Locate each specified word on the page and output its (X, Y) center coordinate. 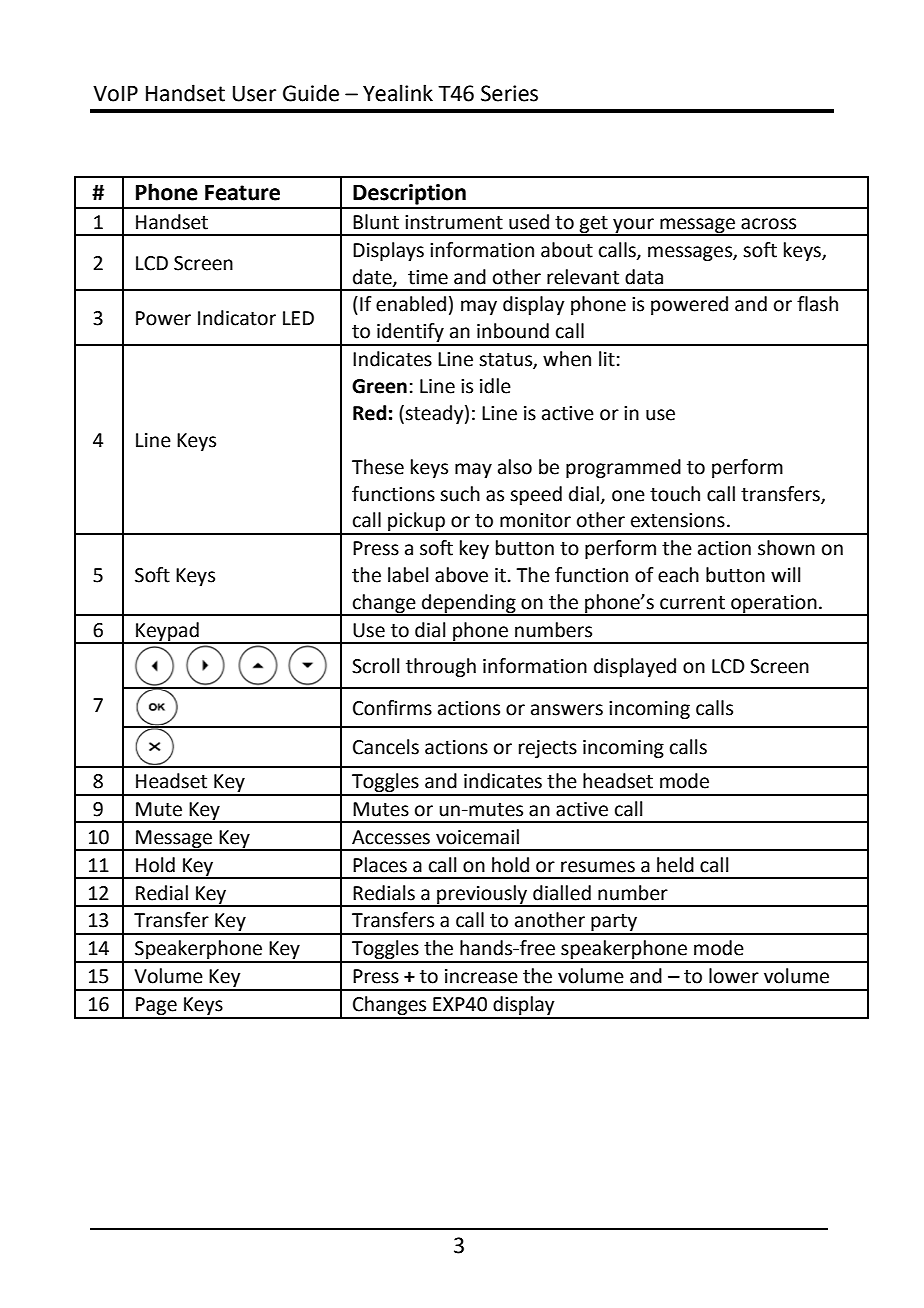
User (254, 94)
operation (774, 605)
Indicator (237, 318)
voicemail (477, 837)
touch (675, 494)
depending (469, 604)
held (675, 865)
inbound (513, 331)
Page (156, 1007)
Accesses (391, 837)
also (515, 467)
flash (817, 304)
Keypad (167, 632)
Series (509, 93)
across (768, 224)
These (378, 467)
